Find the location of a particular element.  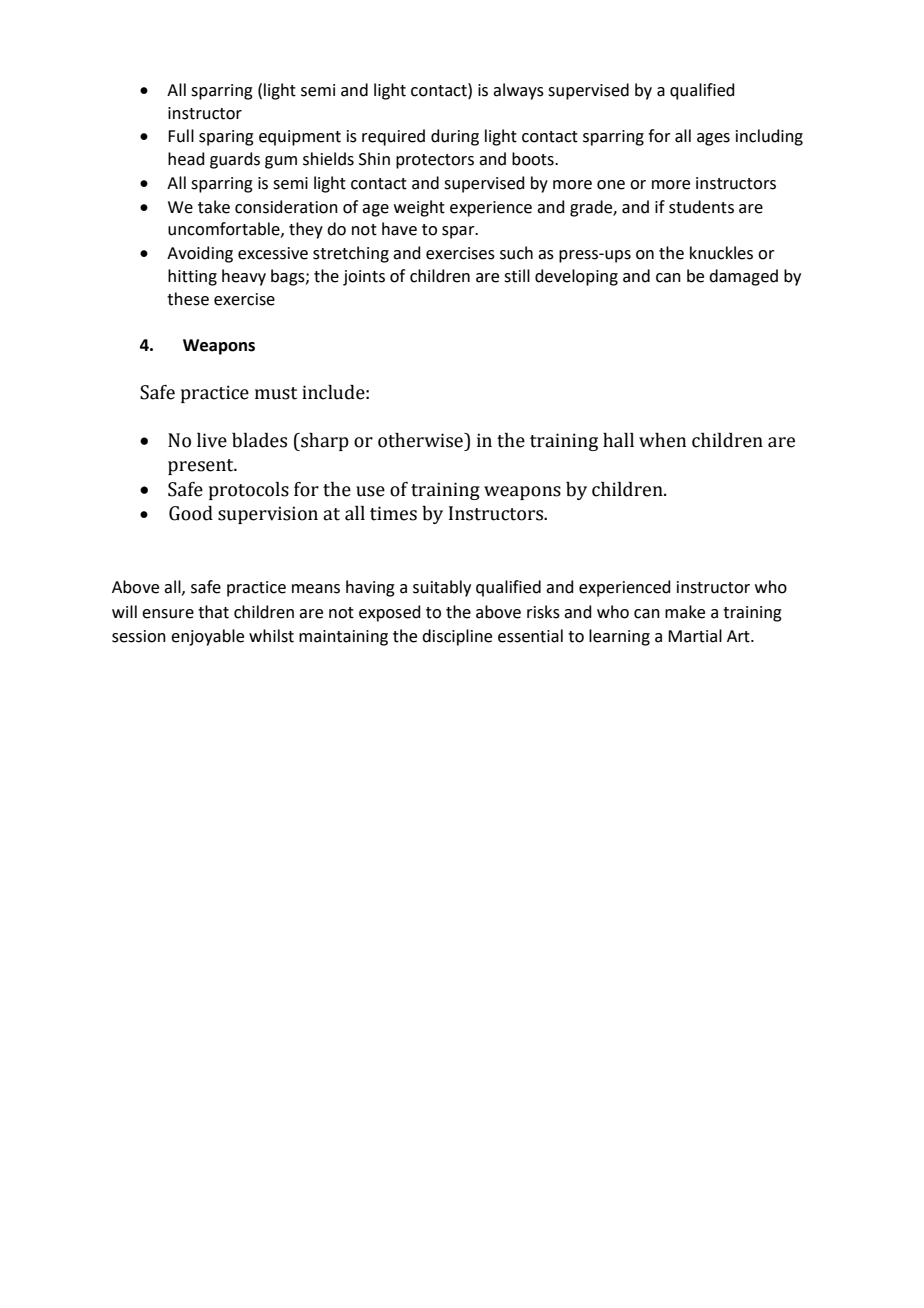

ages is located at coordinates (713, 139).
